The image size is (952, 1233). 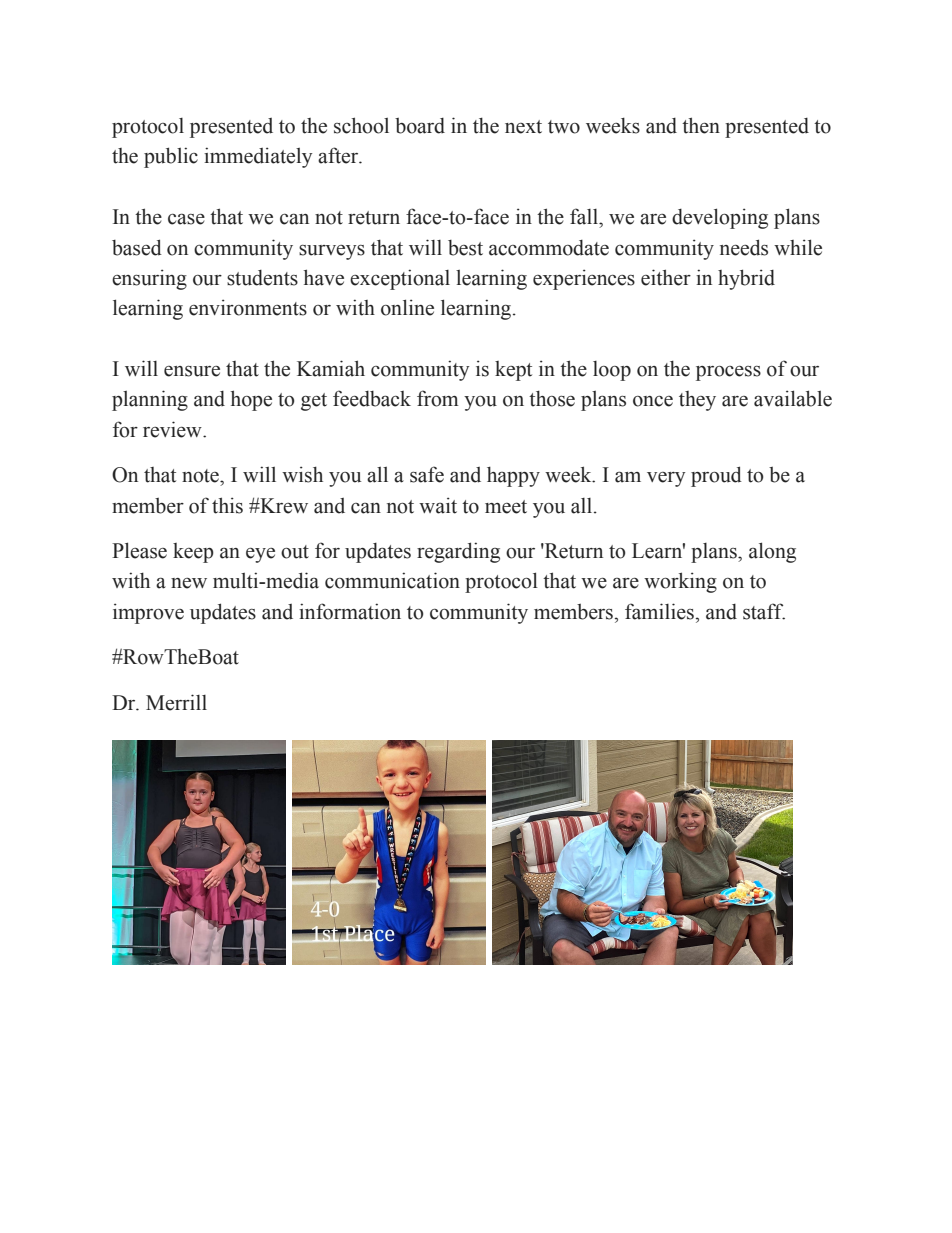 I want to click on students, so click(x=262, y=278).
